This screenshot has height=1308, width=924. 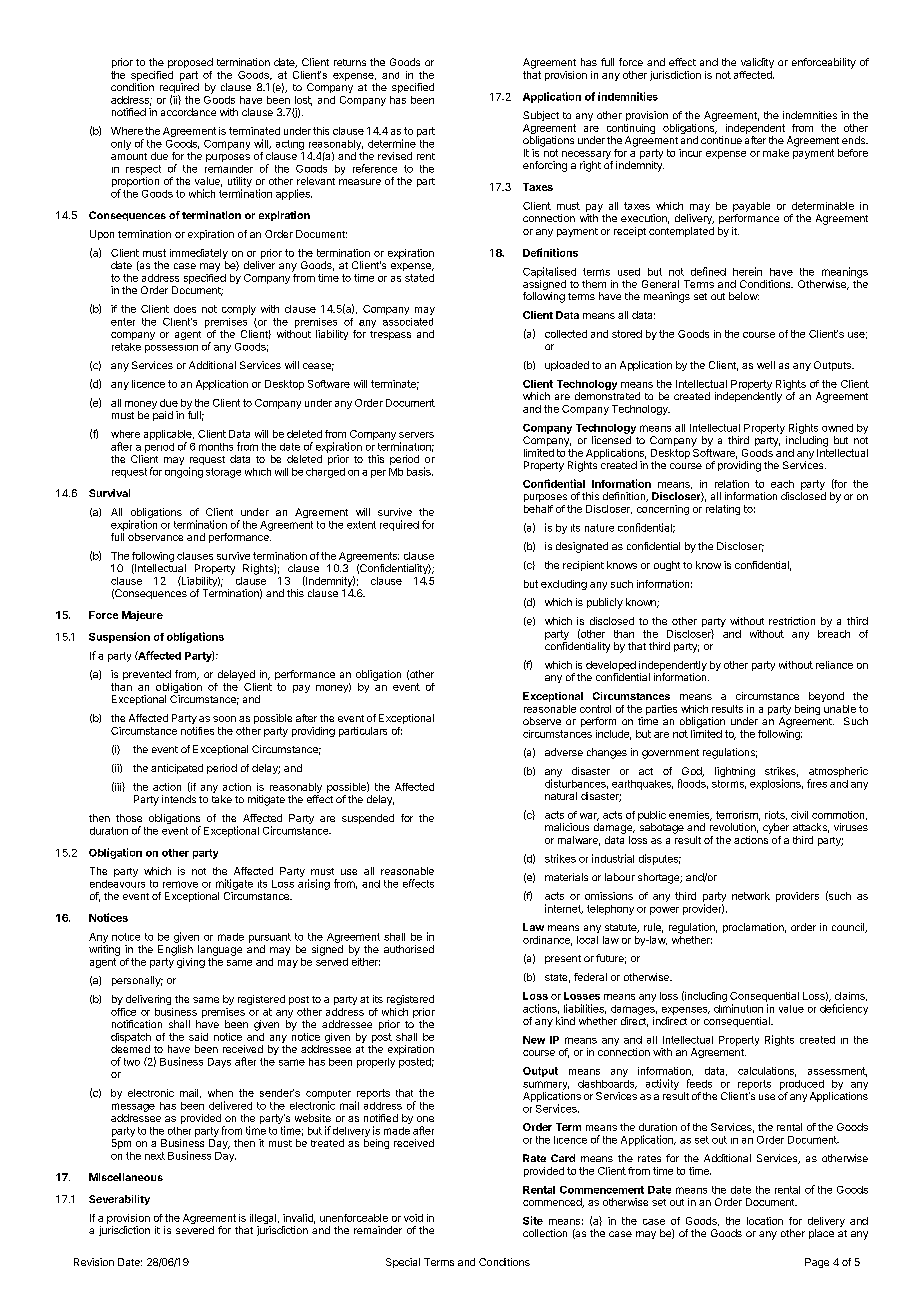 What do you see at coordinates (792, 621) in the screenshot?
I see `restriction` at bounding box center [792, 621].
